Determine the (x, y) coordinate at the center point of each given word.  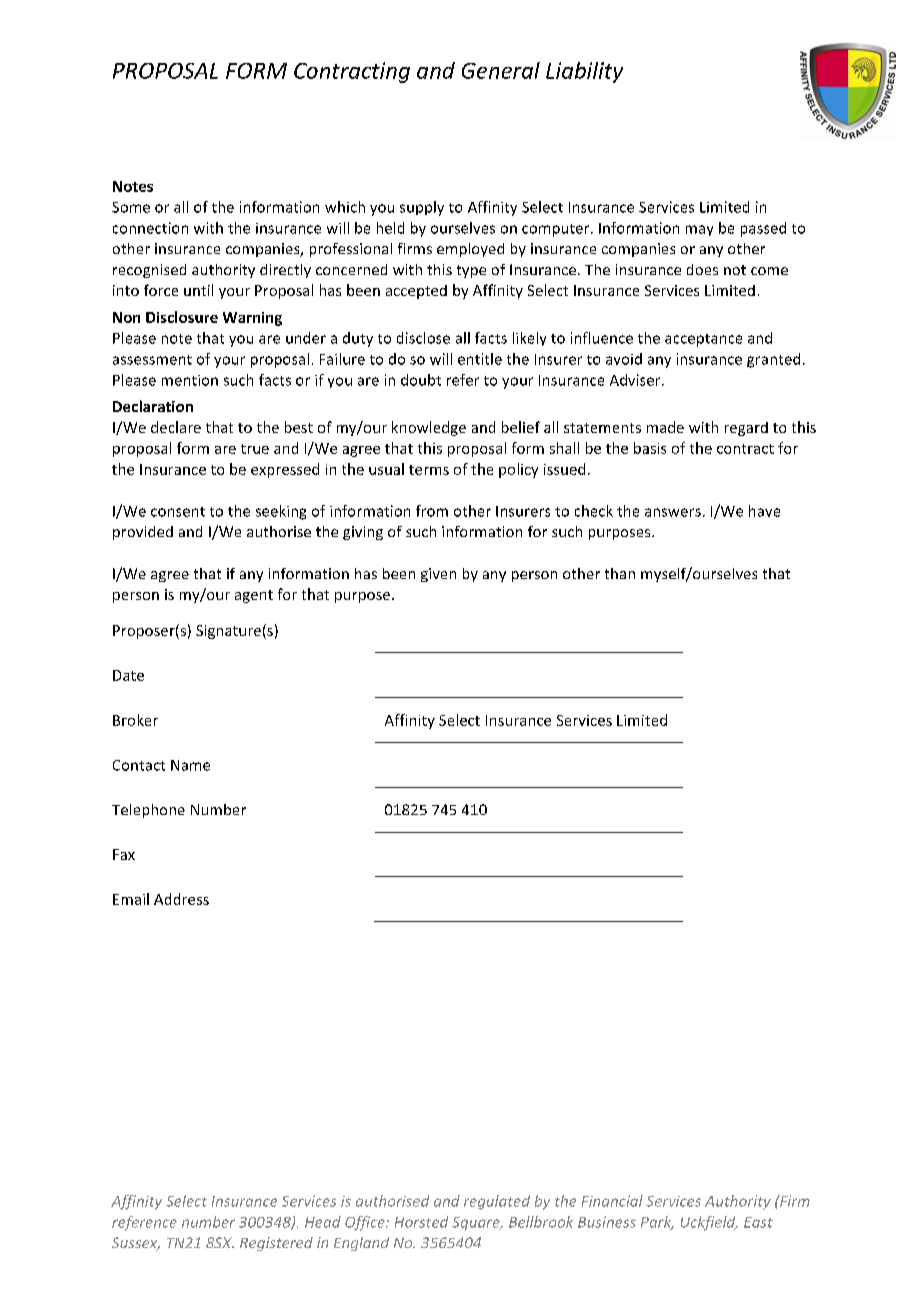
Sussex (136, 1244)
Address (181, 899)
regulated (497, 1202)
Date (128, 675)
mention (190, 380)
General (501, 70)
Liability (584, 72)
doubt (421, 380)
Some (131, 207)
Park (657, 1223)
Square (477, 1224)
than (620, 573)
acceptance (703, 340)
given (438, 575)
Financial (612, 1201)
